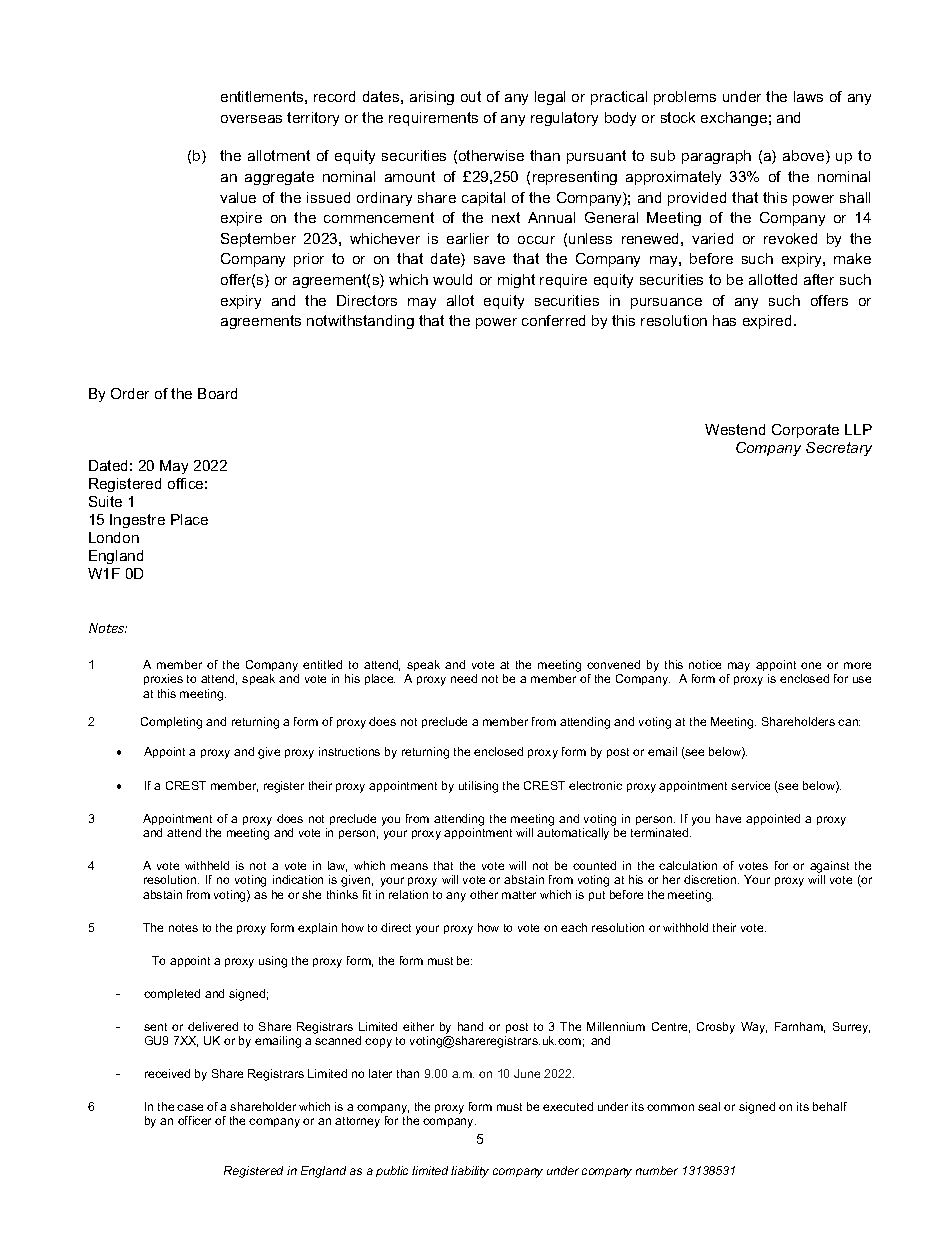  I want to click on matter, so click(519, 895).
